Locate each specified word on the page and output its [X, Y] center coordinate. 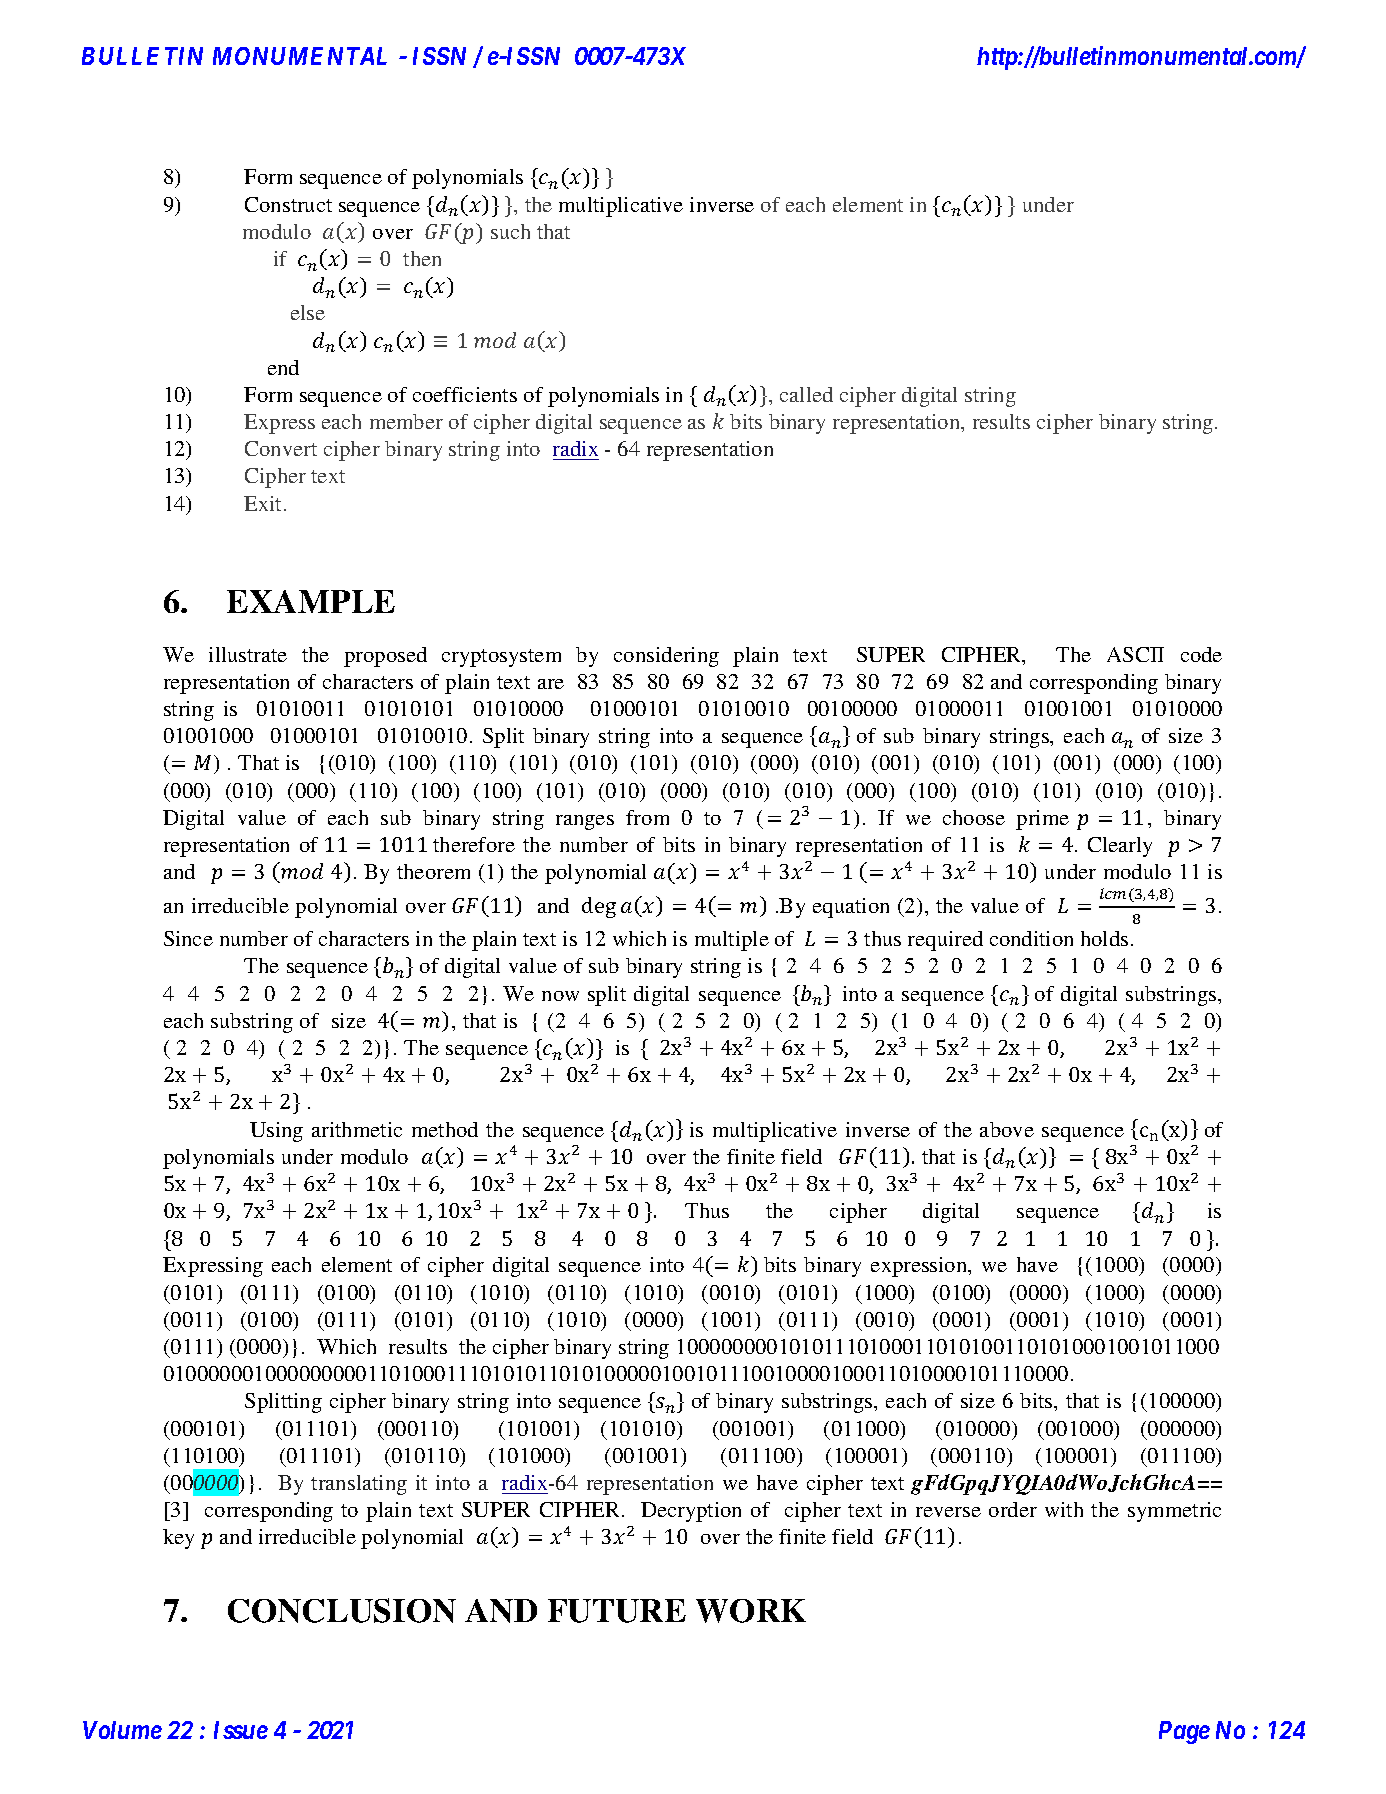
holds [1104, 938]
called [806, 394]
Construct [288, 204]
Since [188, 938]
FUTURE [617, 1611]
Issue [241, 1730]
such [510, 231]
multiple [732, 941]
